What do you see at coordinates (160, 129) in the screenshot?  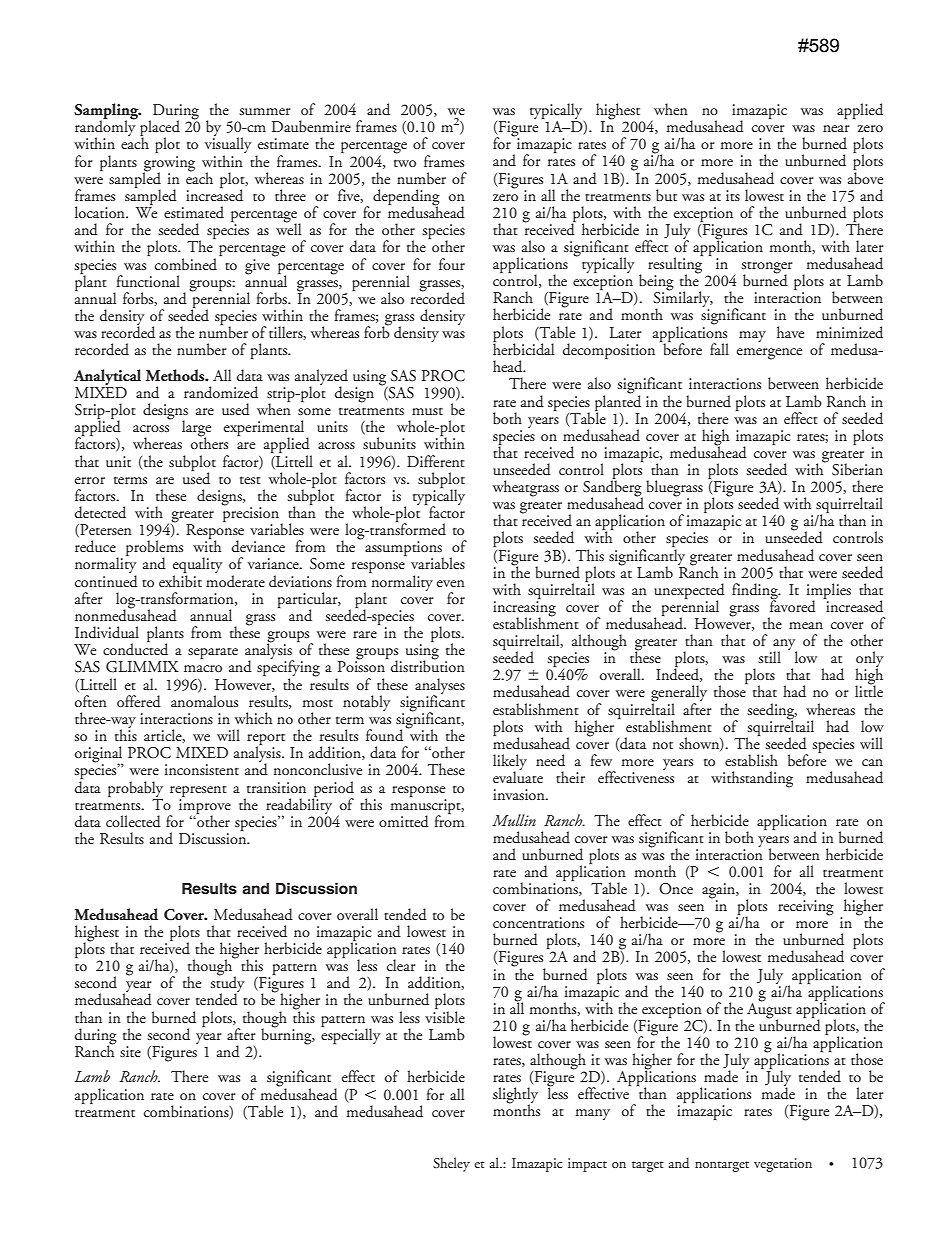 I see `placed` at bounding box center [160, 129].
